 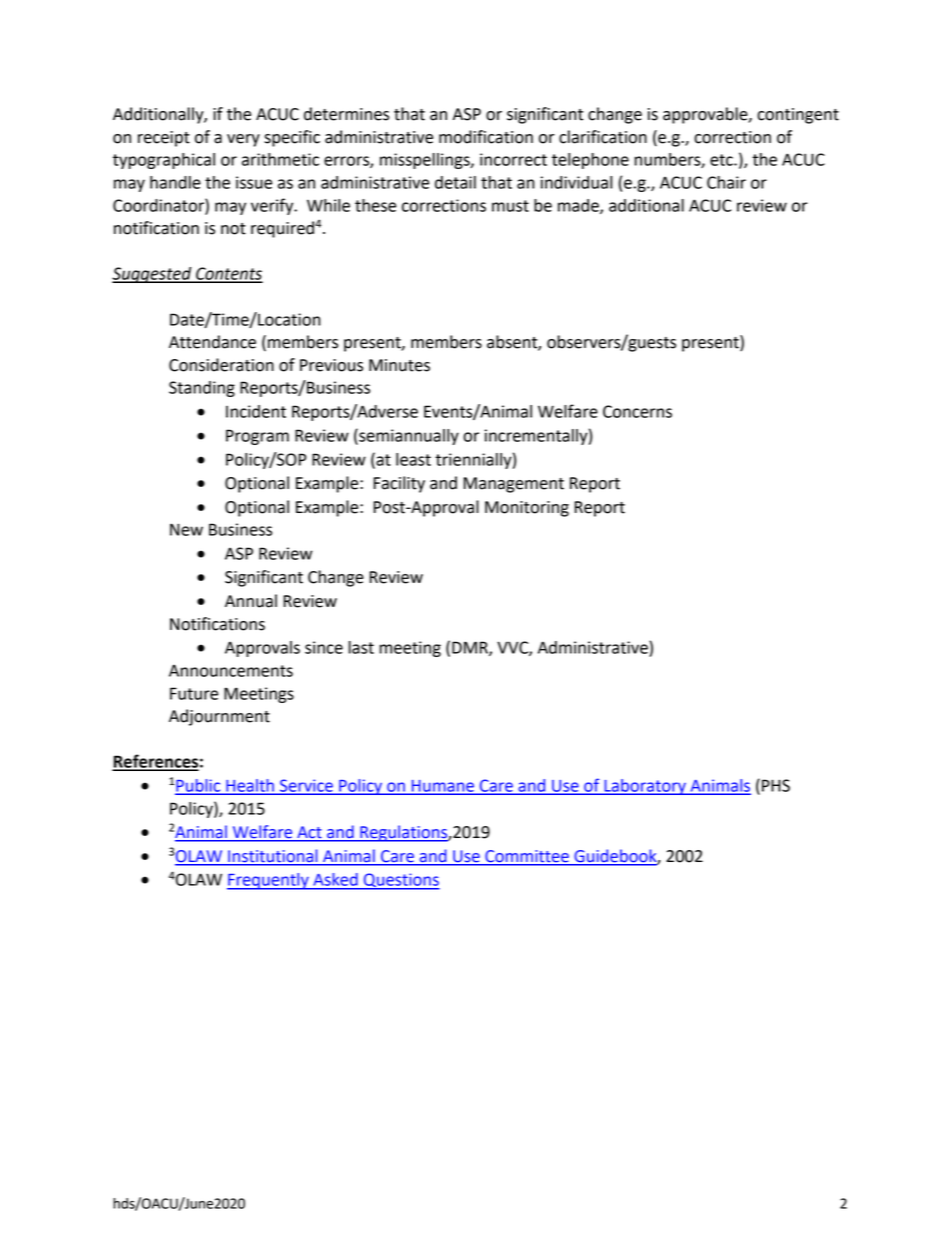 I want to click on Laboratory, so click(x=645, y=787).
